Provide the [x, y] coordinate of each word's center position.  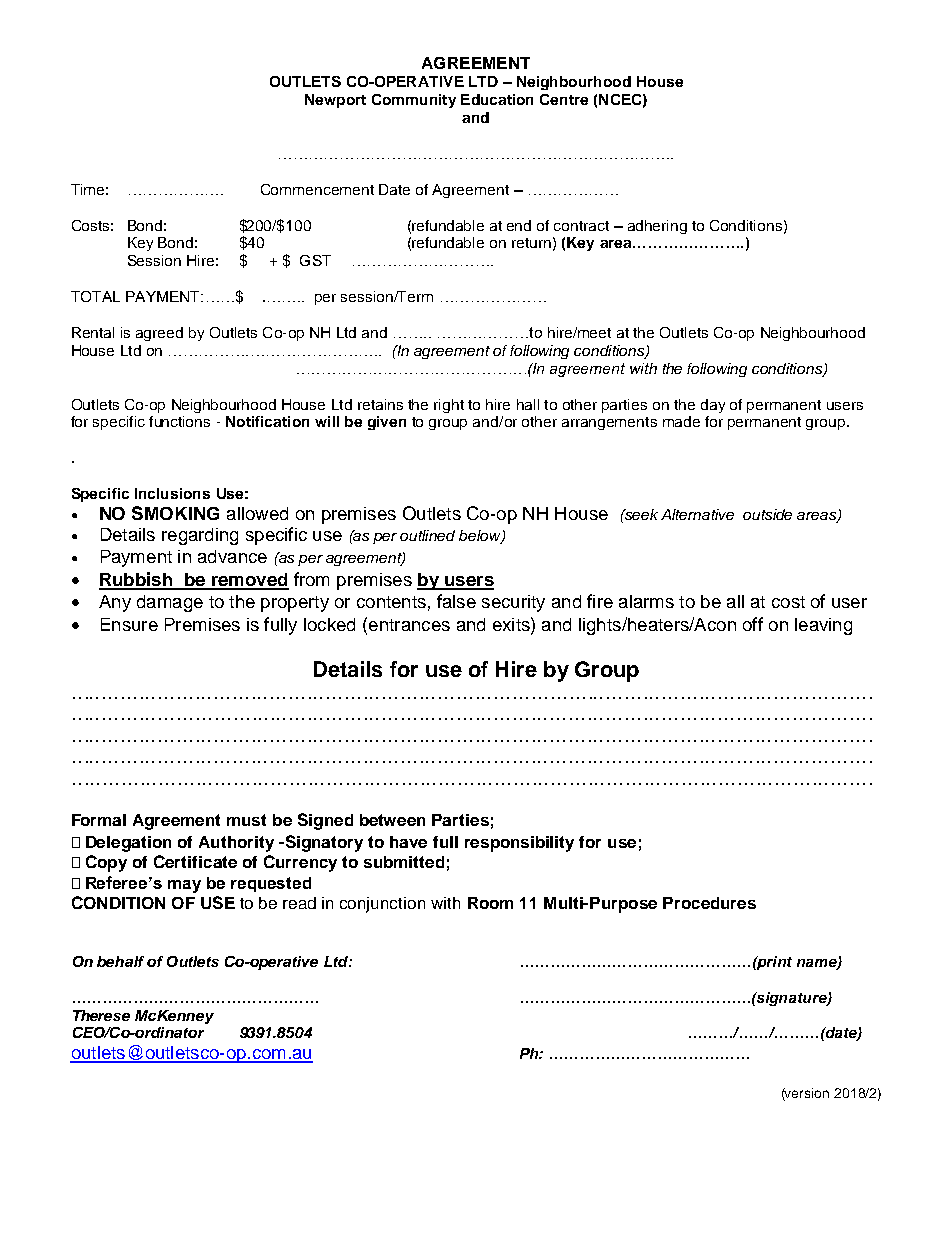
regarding [200, 536]
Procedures [709, 903]
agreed [159, 334]
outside [767, 514]
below [481, 537]
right [449, 406]
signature [792, 999]
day [713, 406]
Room [490, 903]
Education [497, 99]
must [246, 820]
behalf [120, 961]
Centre [564, 99]
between [392, 820]
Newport [335, 101]
